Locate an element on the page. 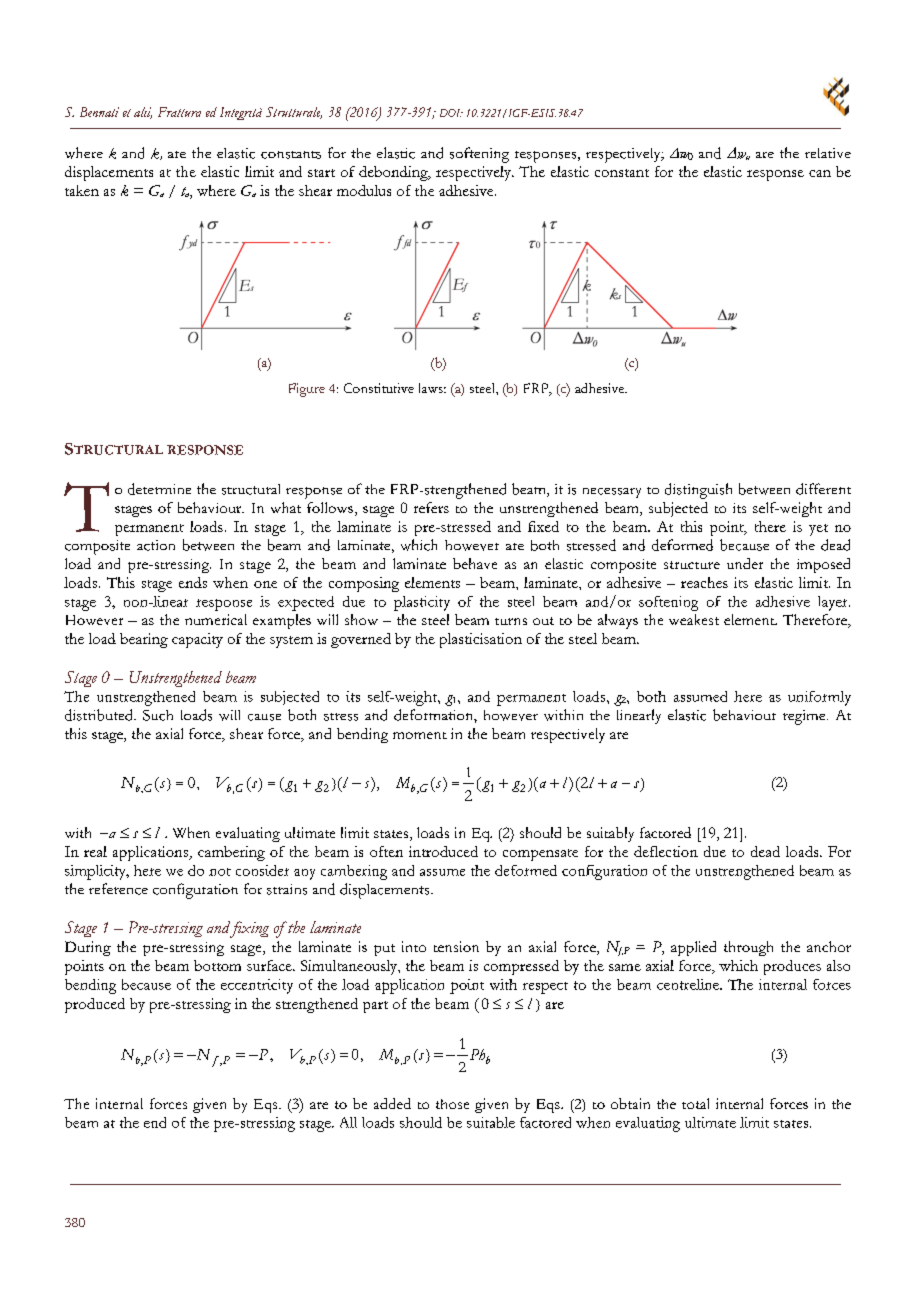 This image has height=1308, width=924. weakest is located at coordinates (694, 619).
